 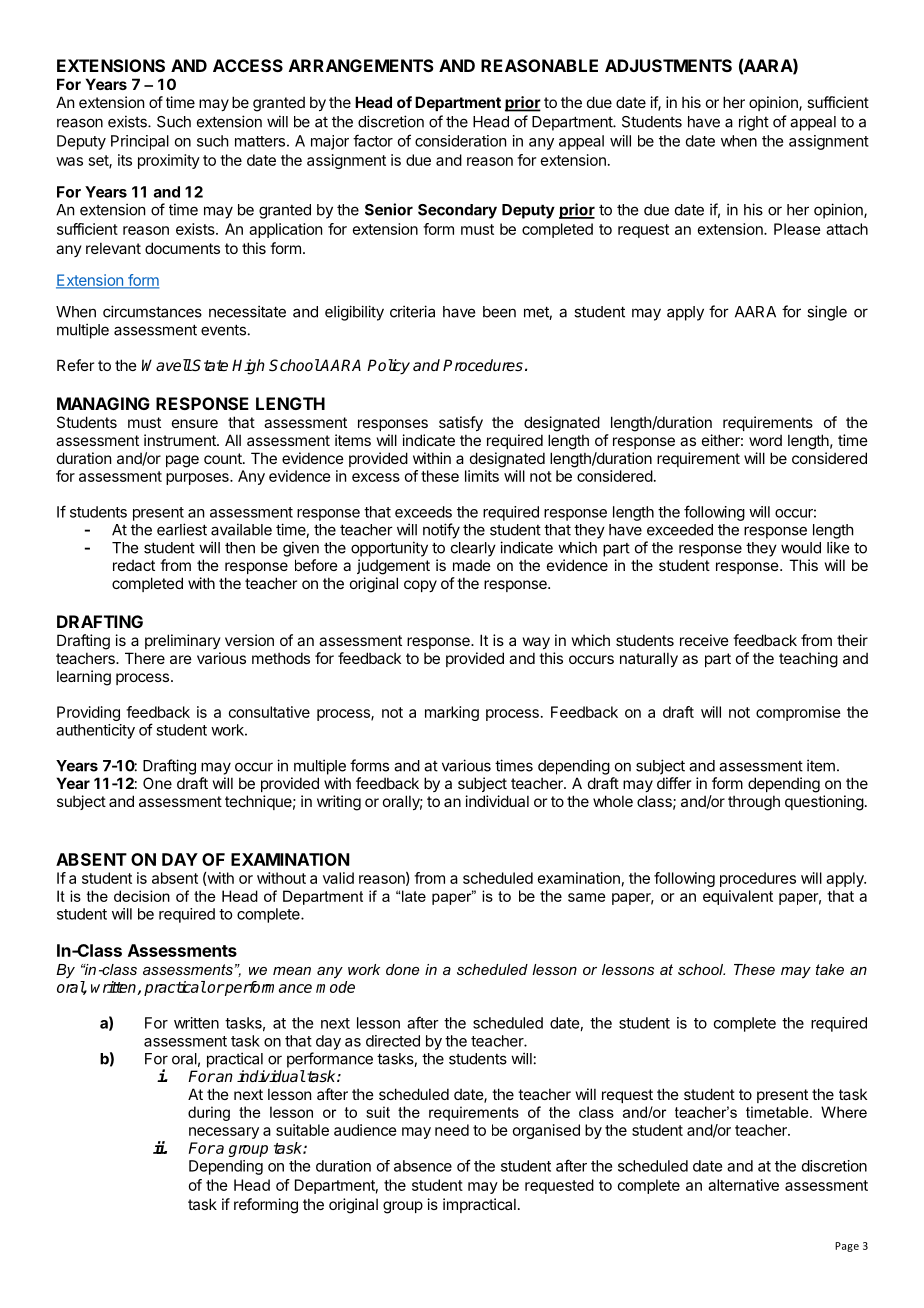 What do you see at coordinates (754, 123) in the screenshot?
I see `right` at bounding box center [754, 123].
